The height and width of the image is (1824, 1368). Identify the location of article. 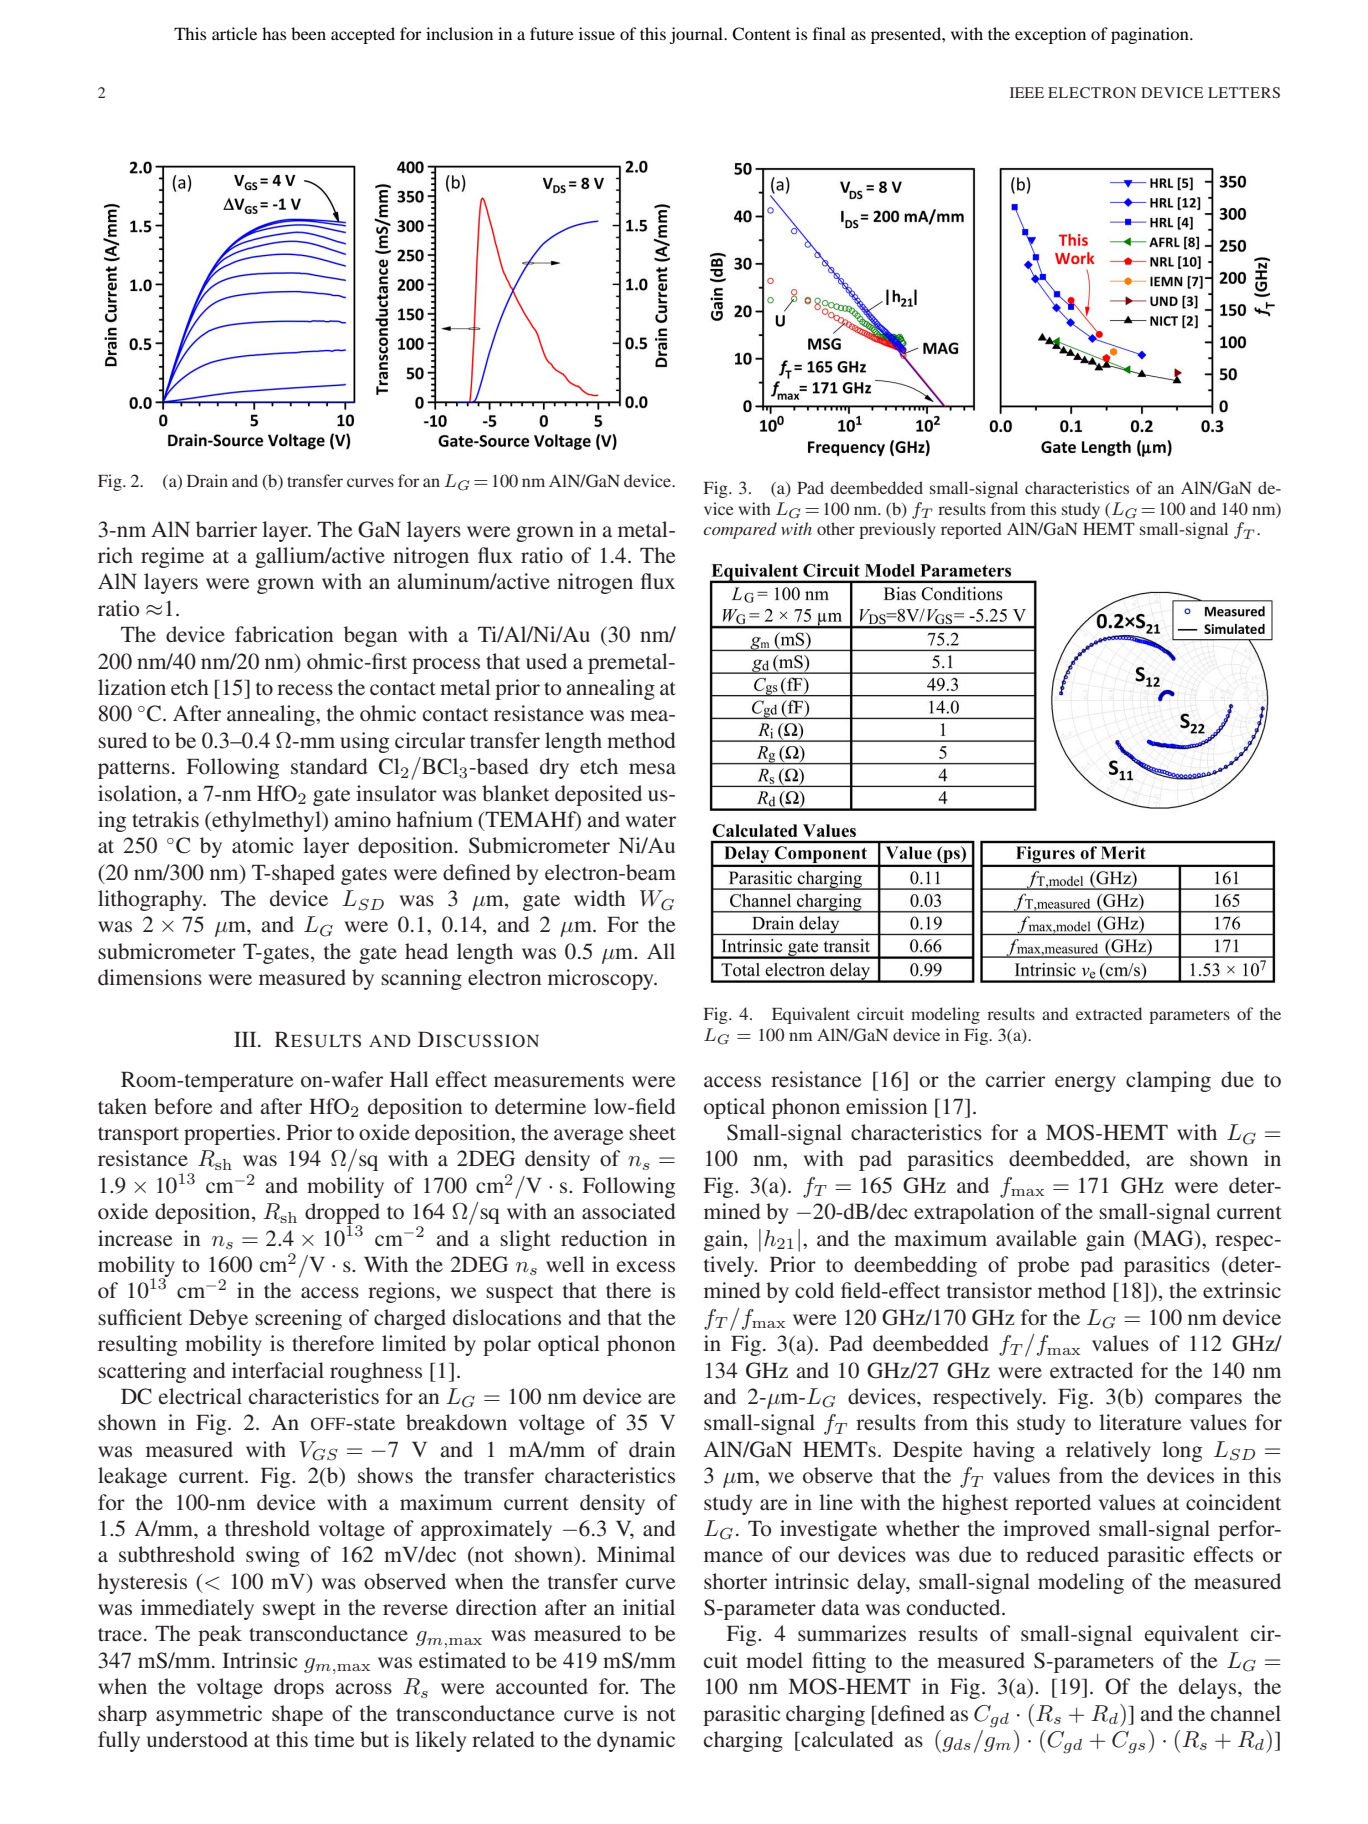
(234, 33).
